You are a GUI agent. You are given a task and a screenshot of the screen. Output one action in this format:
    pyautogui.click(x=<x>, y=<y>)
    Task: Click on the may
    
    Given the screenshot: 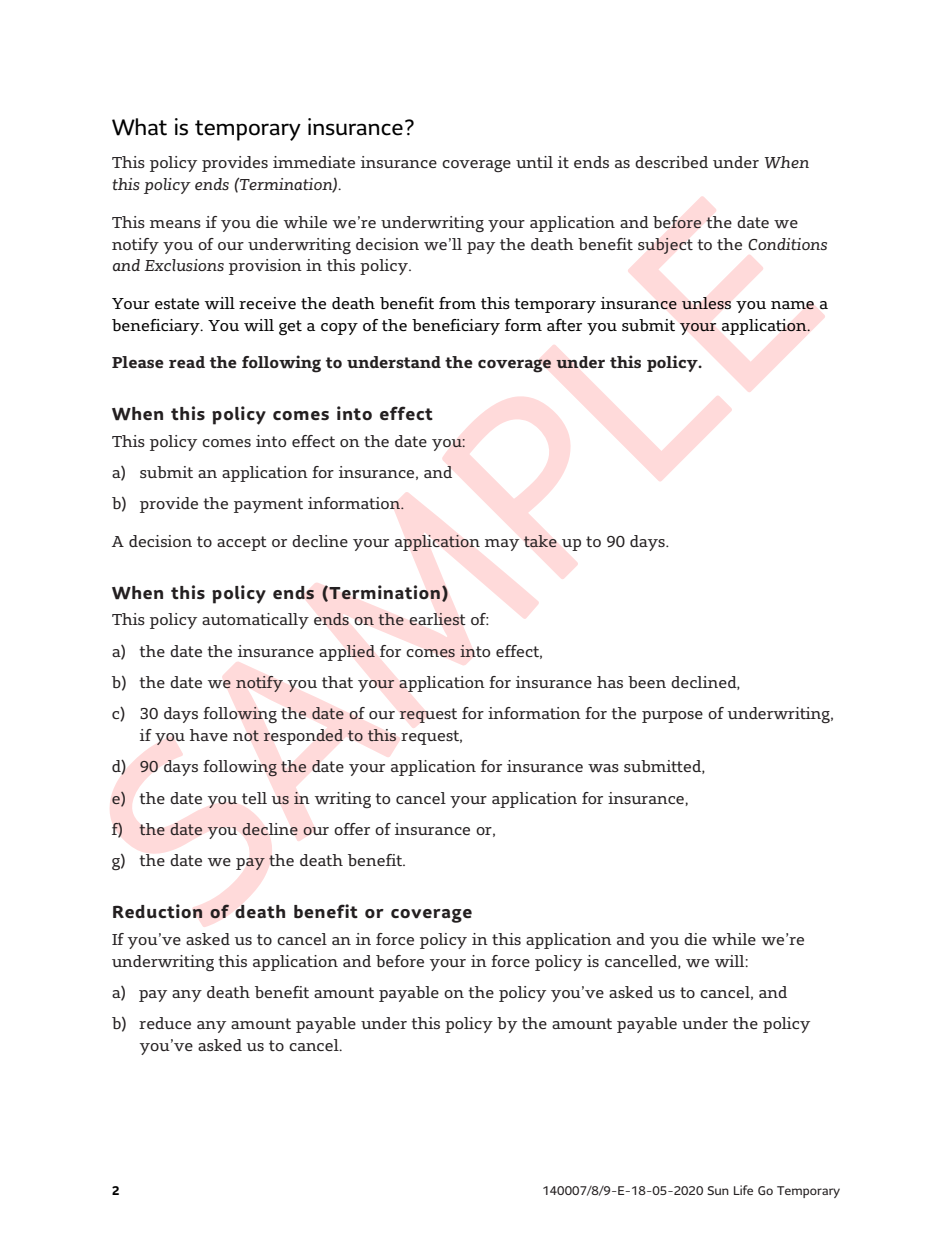 What is the action you would take?
    pyautogui.click(x=502, y=545)
